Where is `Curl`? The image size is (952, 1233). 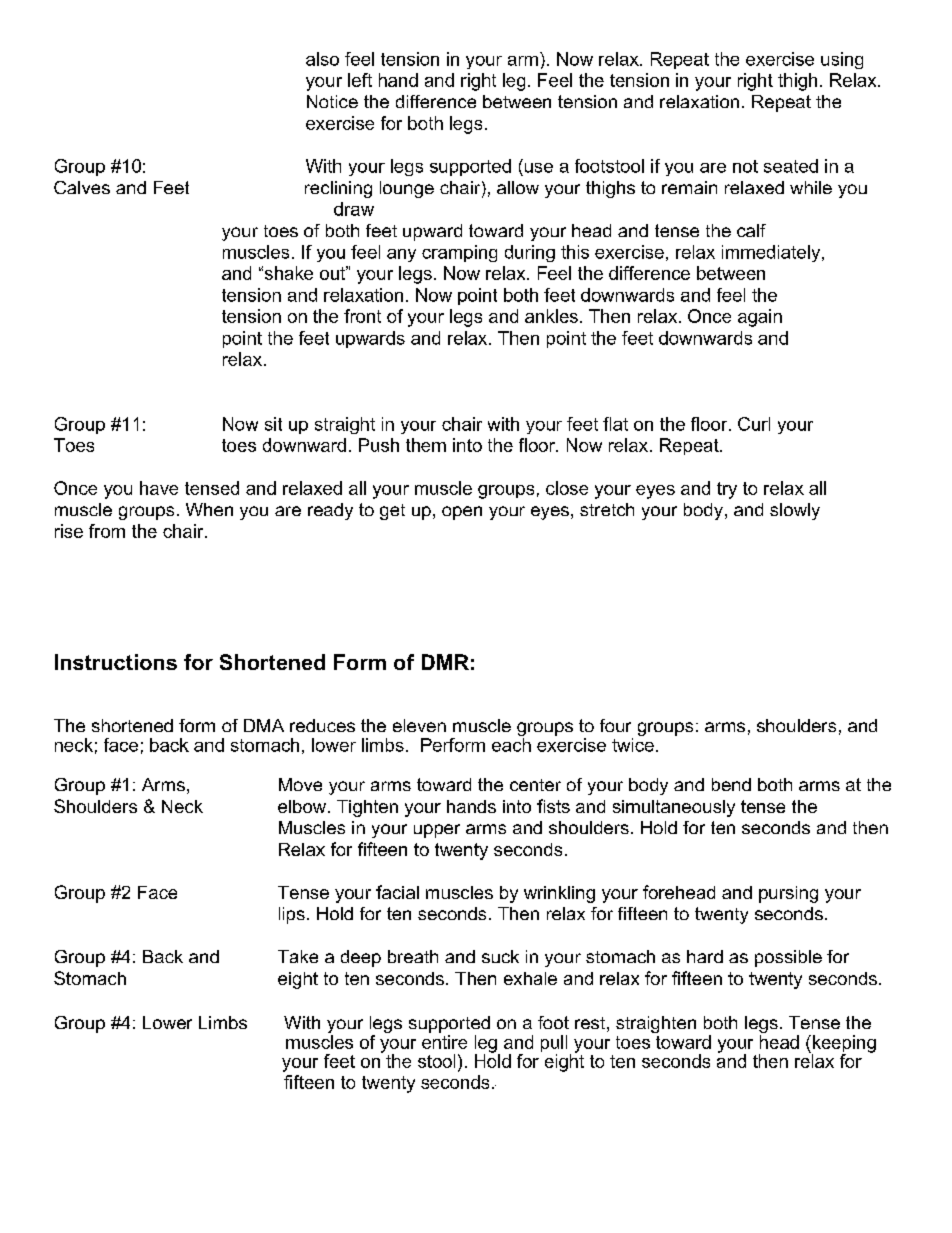
Curl is located at coordinates (754, 424).
